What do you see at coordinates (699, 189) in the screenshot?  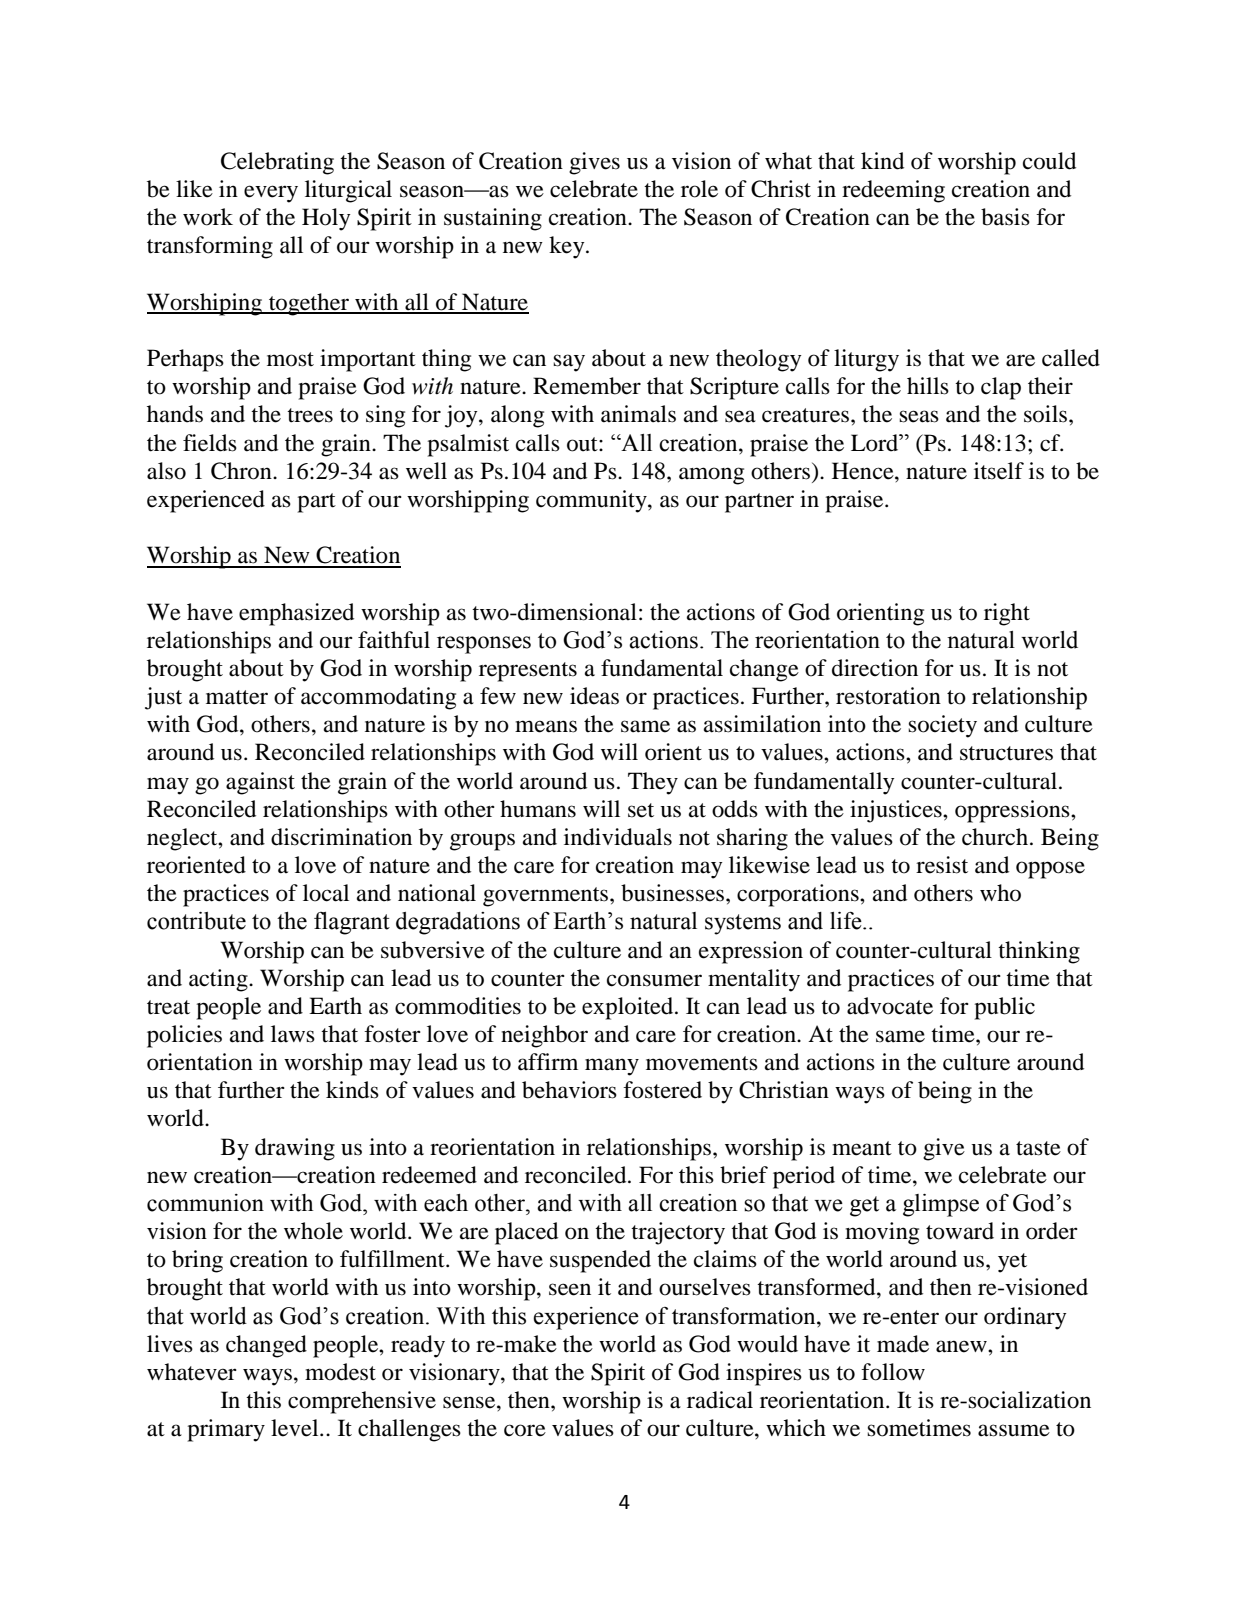 I see `role` at bounding box center [699, 189].
